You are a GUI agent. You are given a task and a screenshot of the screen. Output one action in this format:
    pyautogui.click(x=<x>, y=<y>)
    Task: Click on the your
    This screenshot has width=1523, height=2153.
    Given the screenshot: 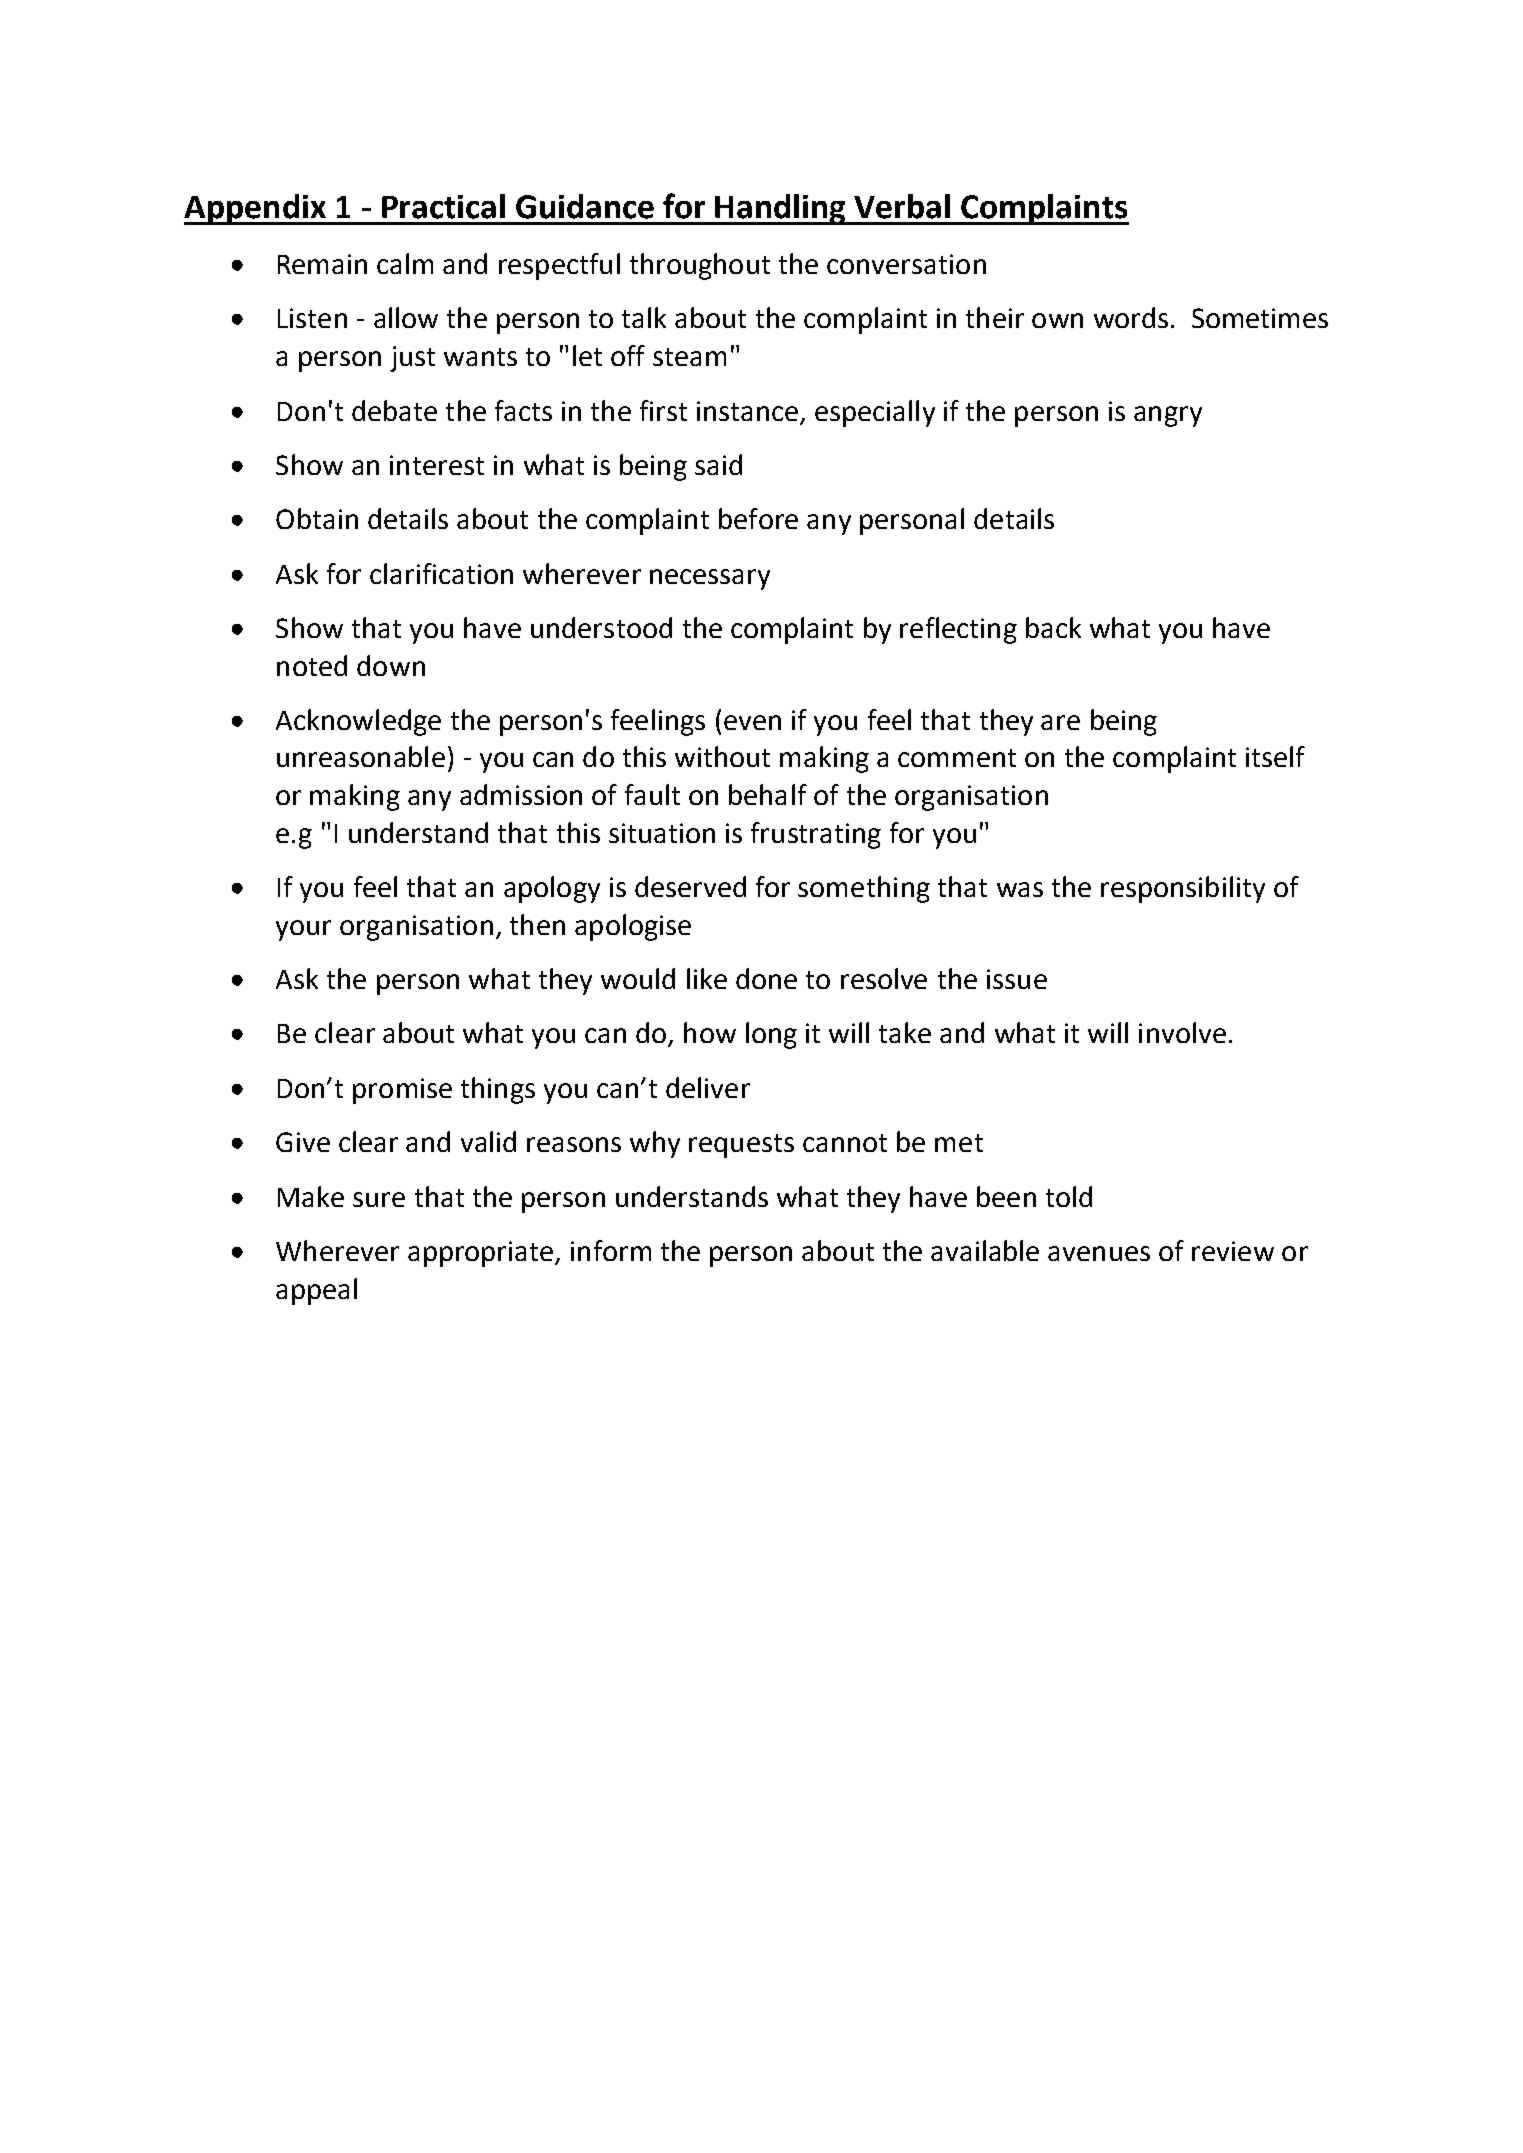 What is the action you would take?
    pyautogui.click(x=303, y=930)
